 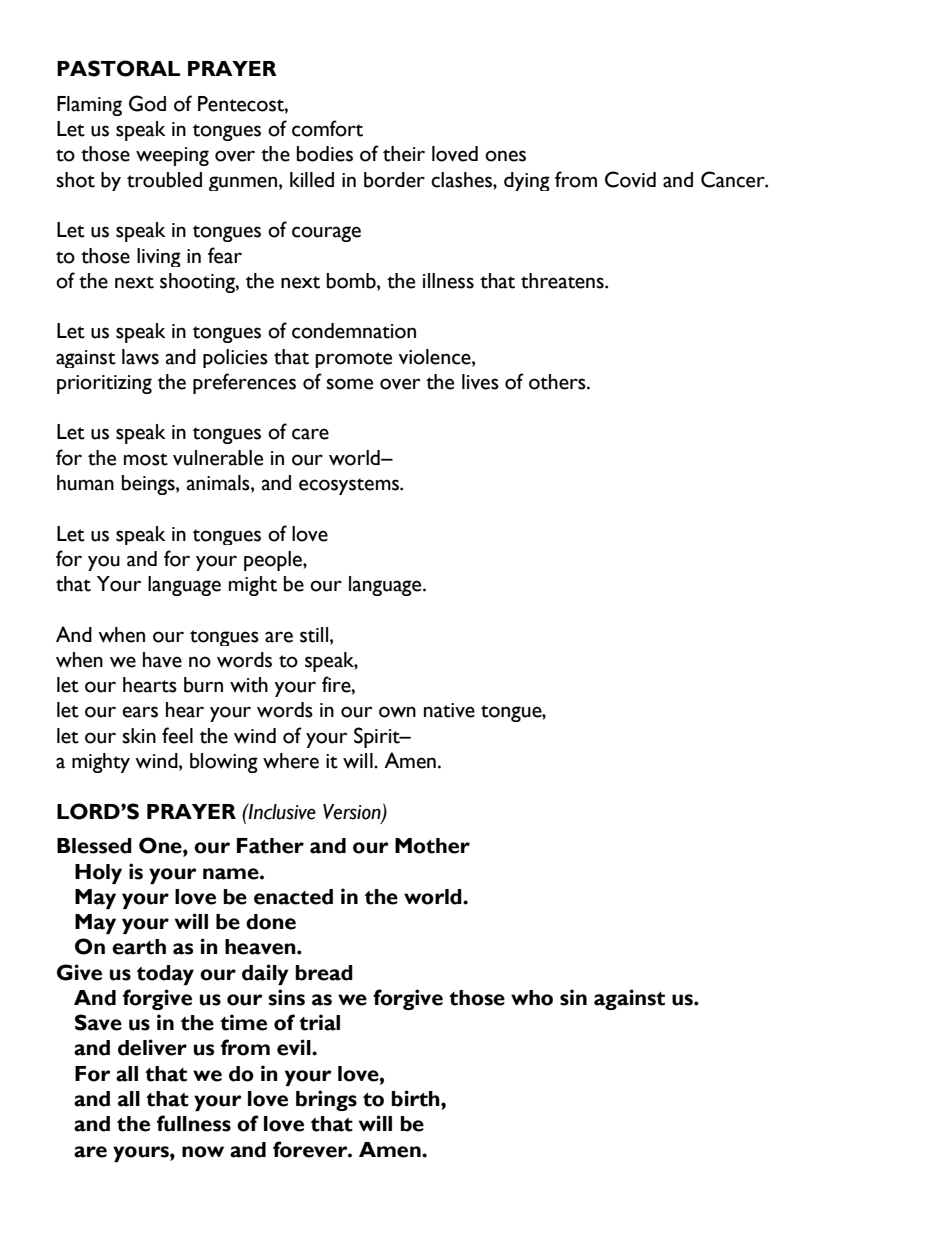 What do you see at coordinates (140, 712) in the document?
I see `ears` at bounding box center [140, 712].
